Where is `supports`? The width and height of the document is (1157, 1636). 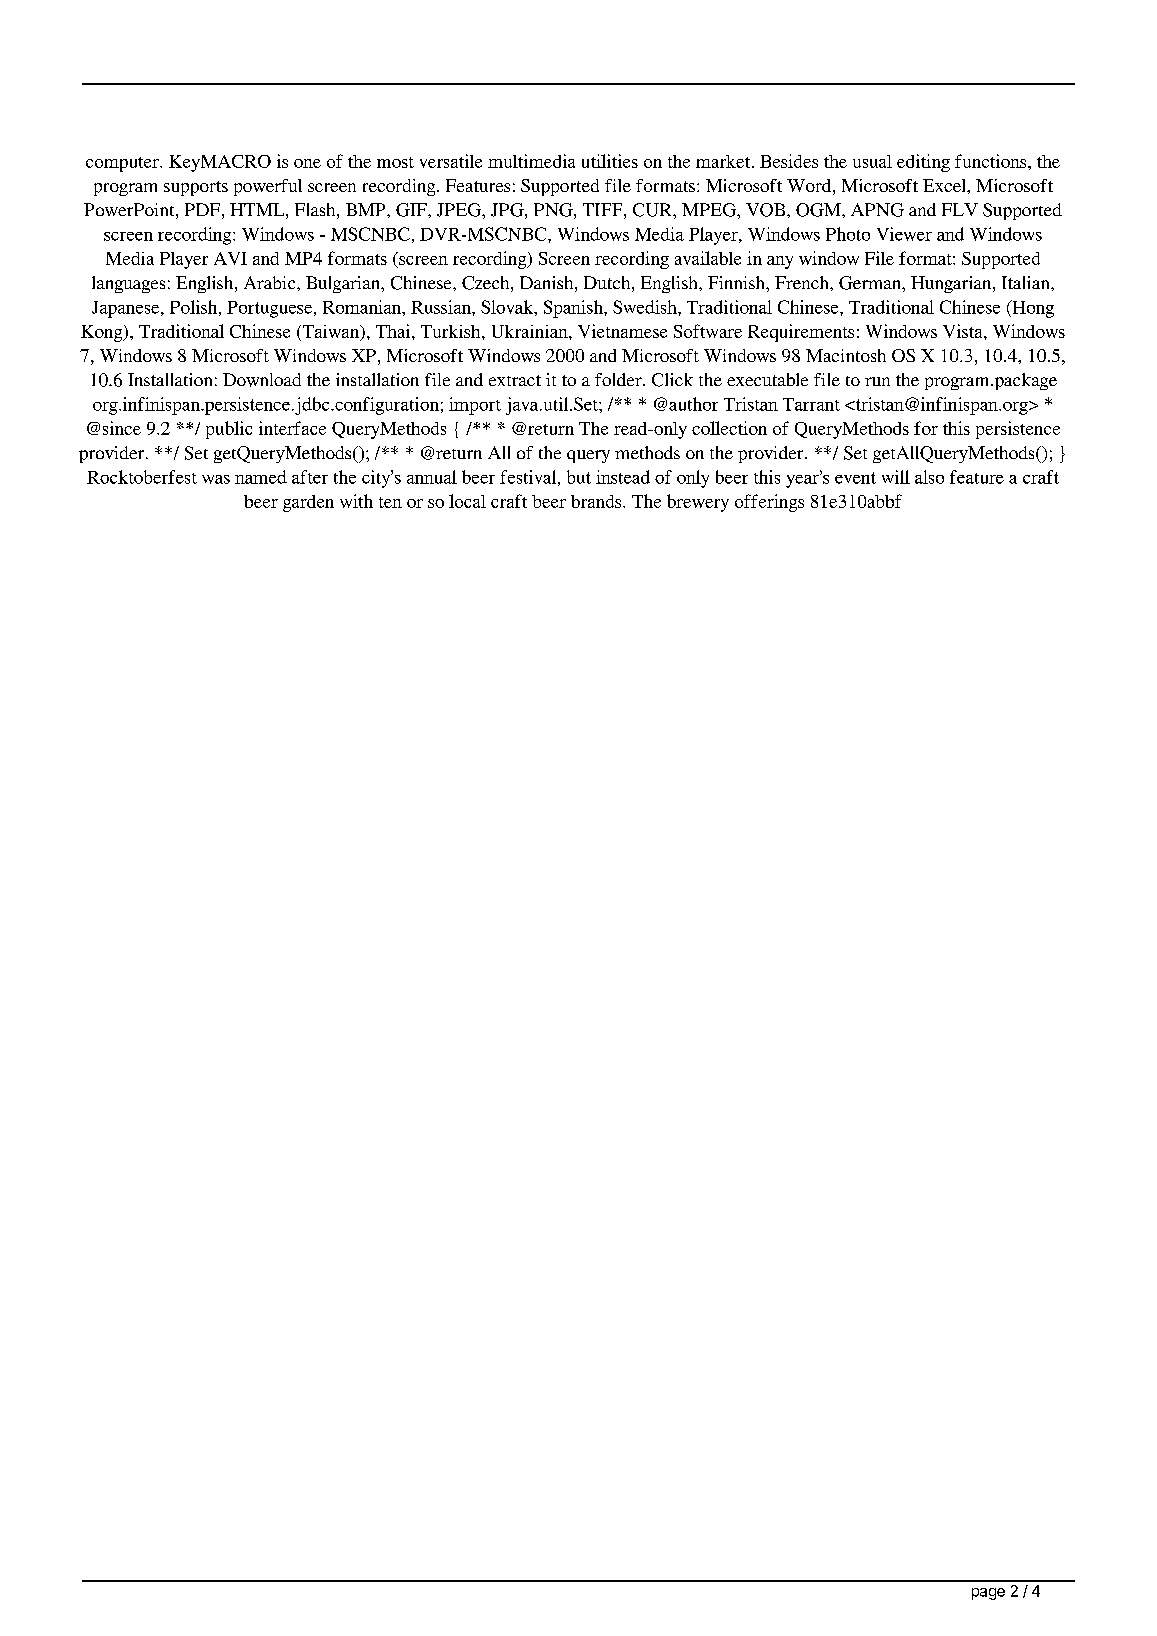
supports is located at coordinates (196, 188).
